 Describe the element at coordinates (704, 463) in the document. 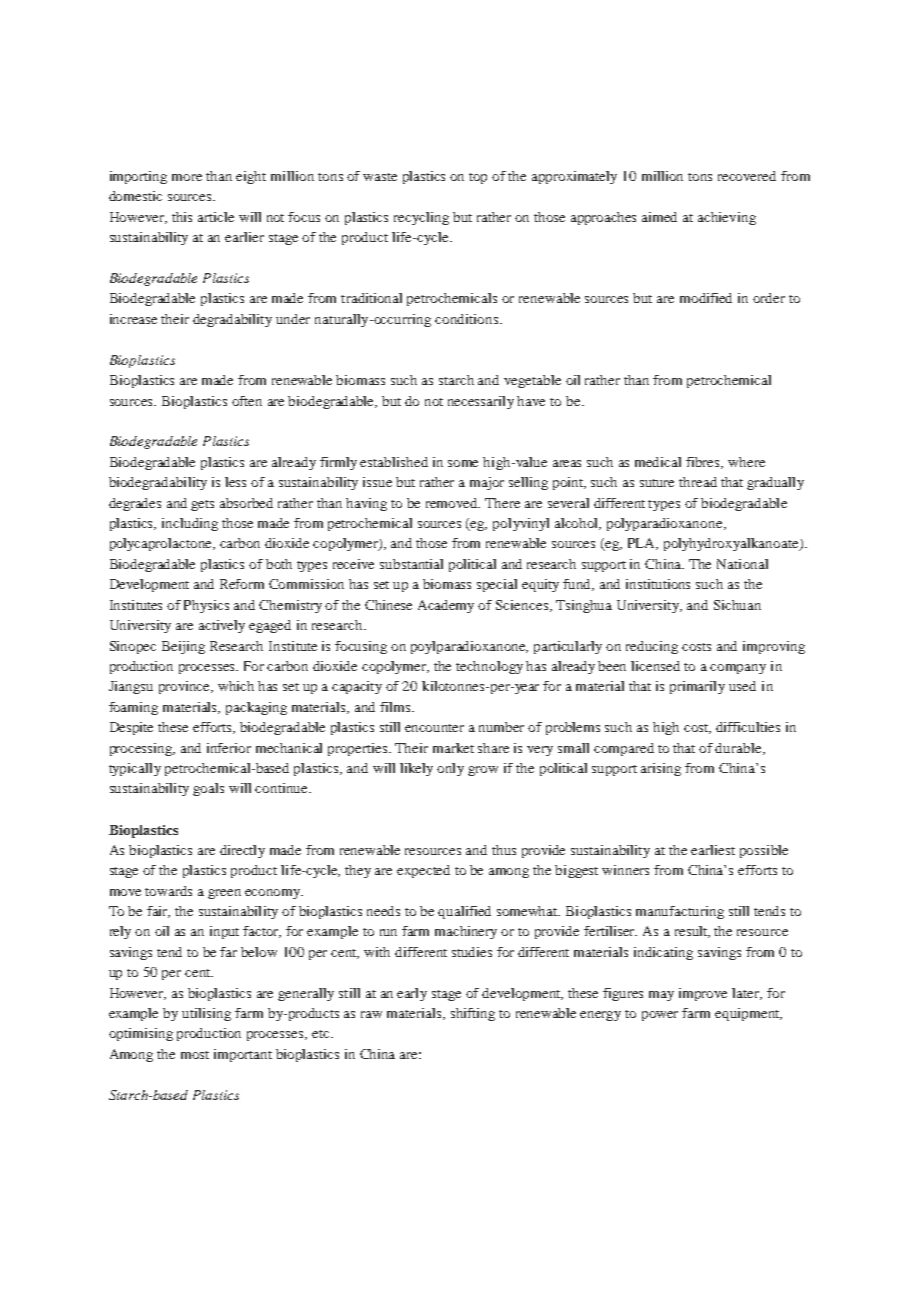

I see `fibres` at that location.
